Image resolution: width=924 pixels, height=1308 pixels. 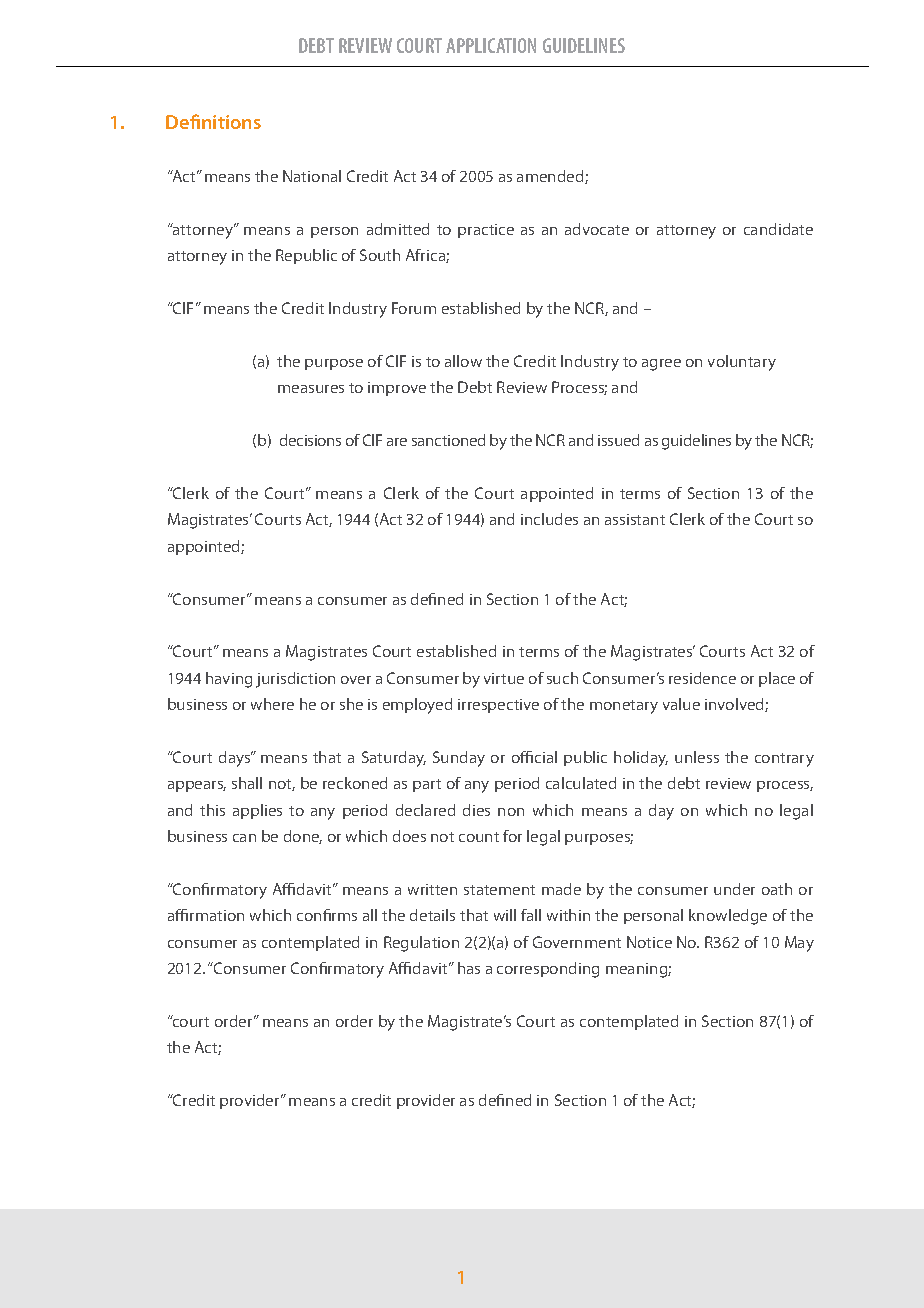 I want to click on APPLICATION, so click(x=491, y=45).
